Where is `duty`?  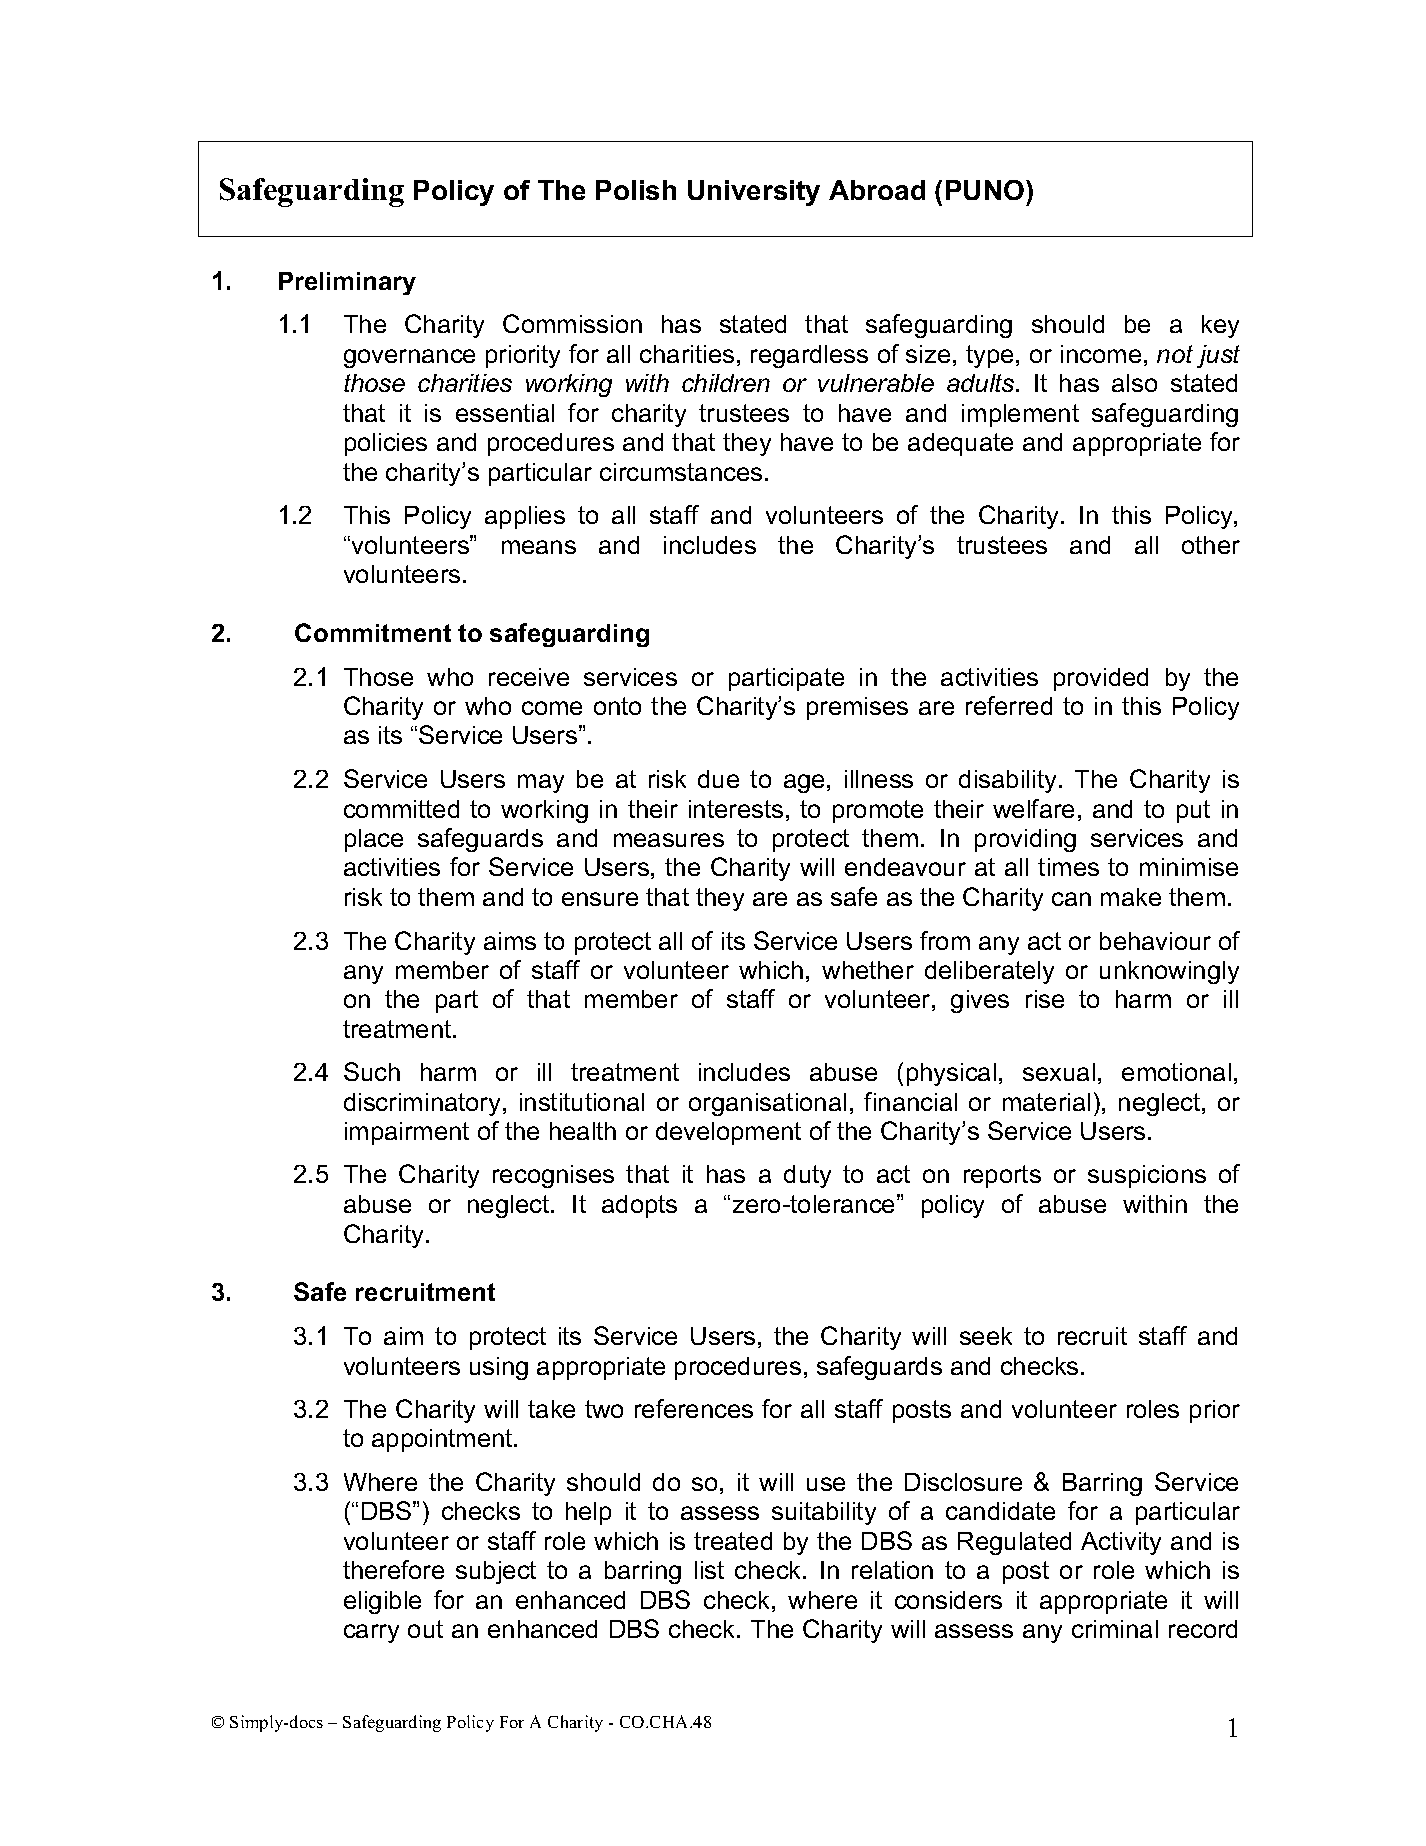
duty is located at coordinates (807, 1176).
